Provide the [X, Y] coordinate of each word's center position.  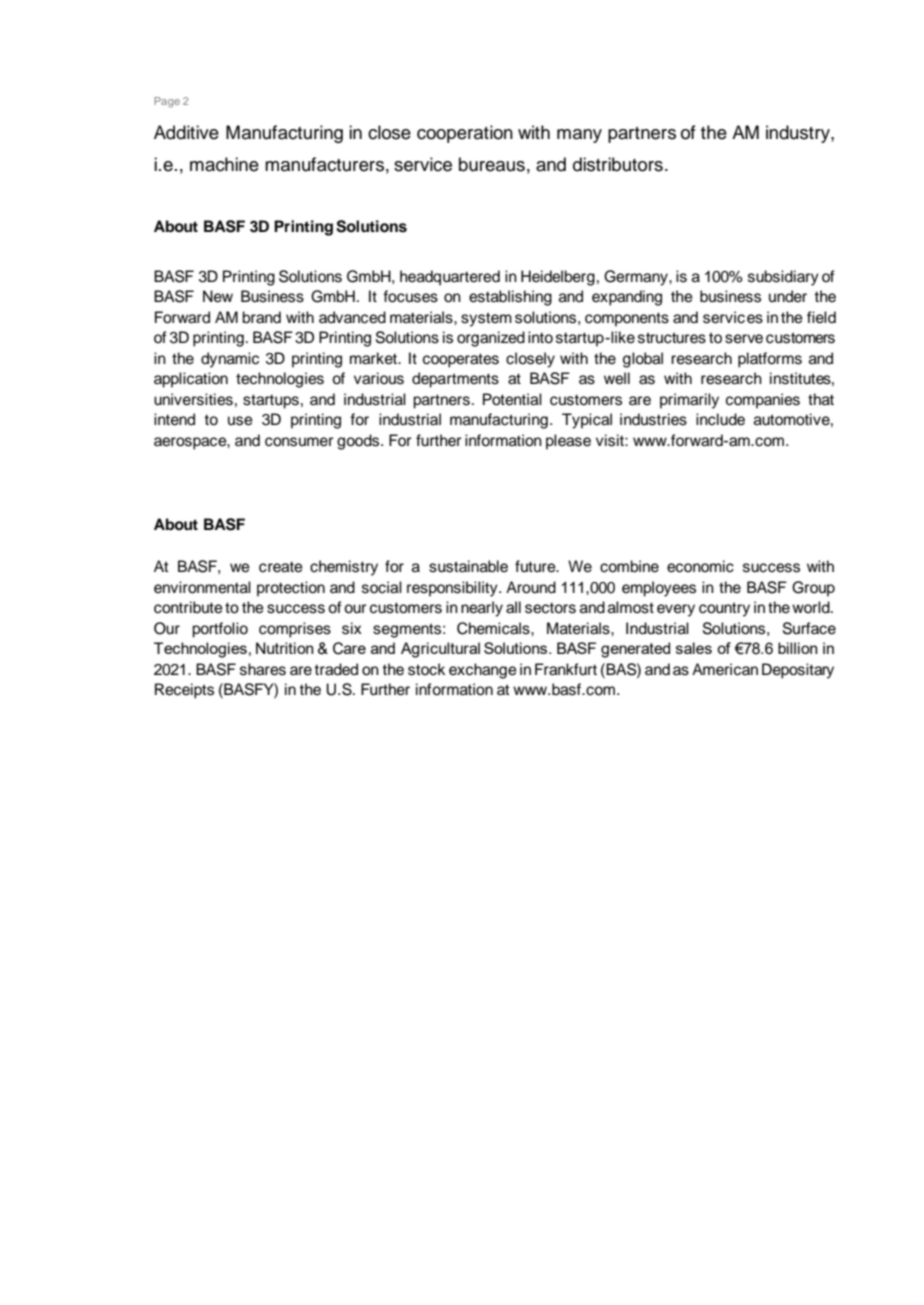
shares [263, 669]
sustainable [468, 566]
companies [763, 401]
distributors [618, 164]
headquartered [450, 278]
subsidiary [783, 278]
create [281, 567]
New [218, 296]
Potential [512, 399]
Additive [186, 132]
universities [193, 399]
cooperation [465, 134]
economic [700, 566]
